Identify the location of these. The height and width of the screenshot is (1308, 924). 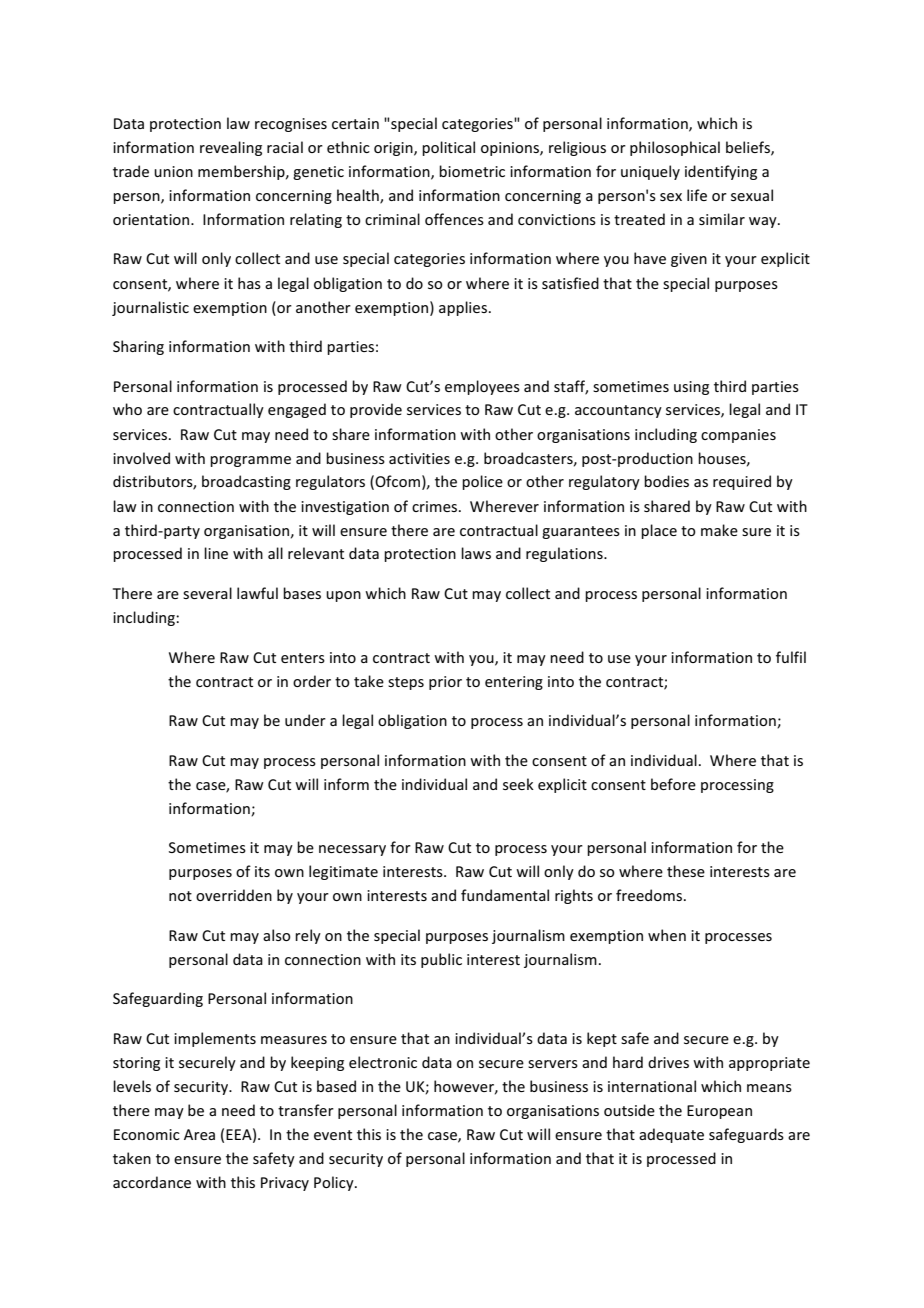
(686, 871).
